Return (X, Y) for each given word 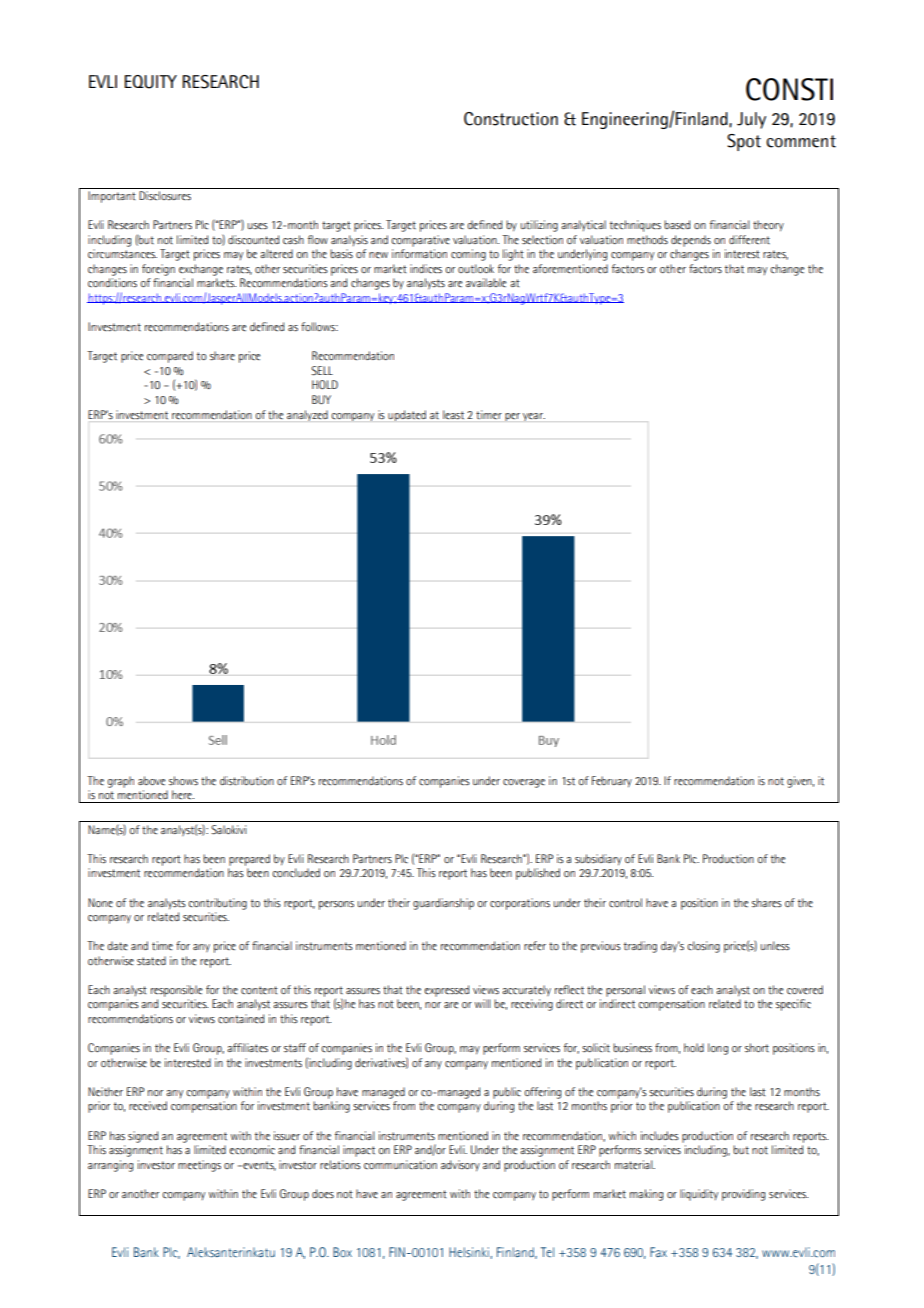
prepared (249, 860)
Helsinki (470, 1253)
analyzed (307, 415)
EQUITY (150, 82)
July (751, 120)
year (534, 417)
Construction (511, 119)
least (453, 414)
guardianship (443, 904)
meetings (199, 1166)
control (625, 902)
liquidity (699, 1195)
